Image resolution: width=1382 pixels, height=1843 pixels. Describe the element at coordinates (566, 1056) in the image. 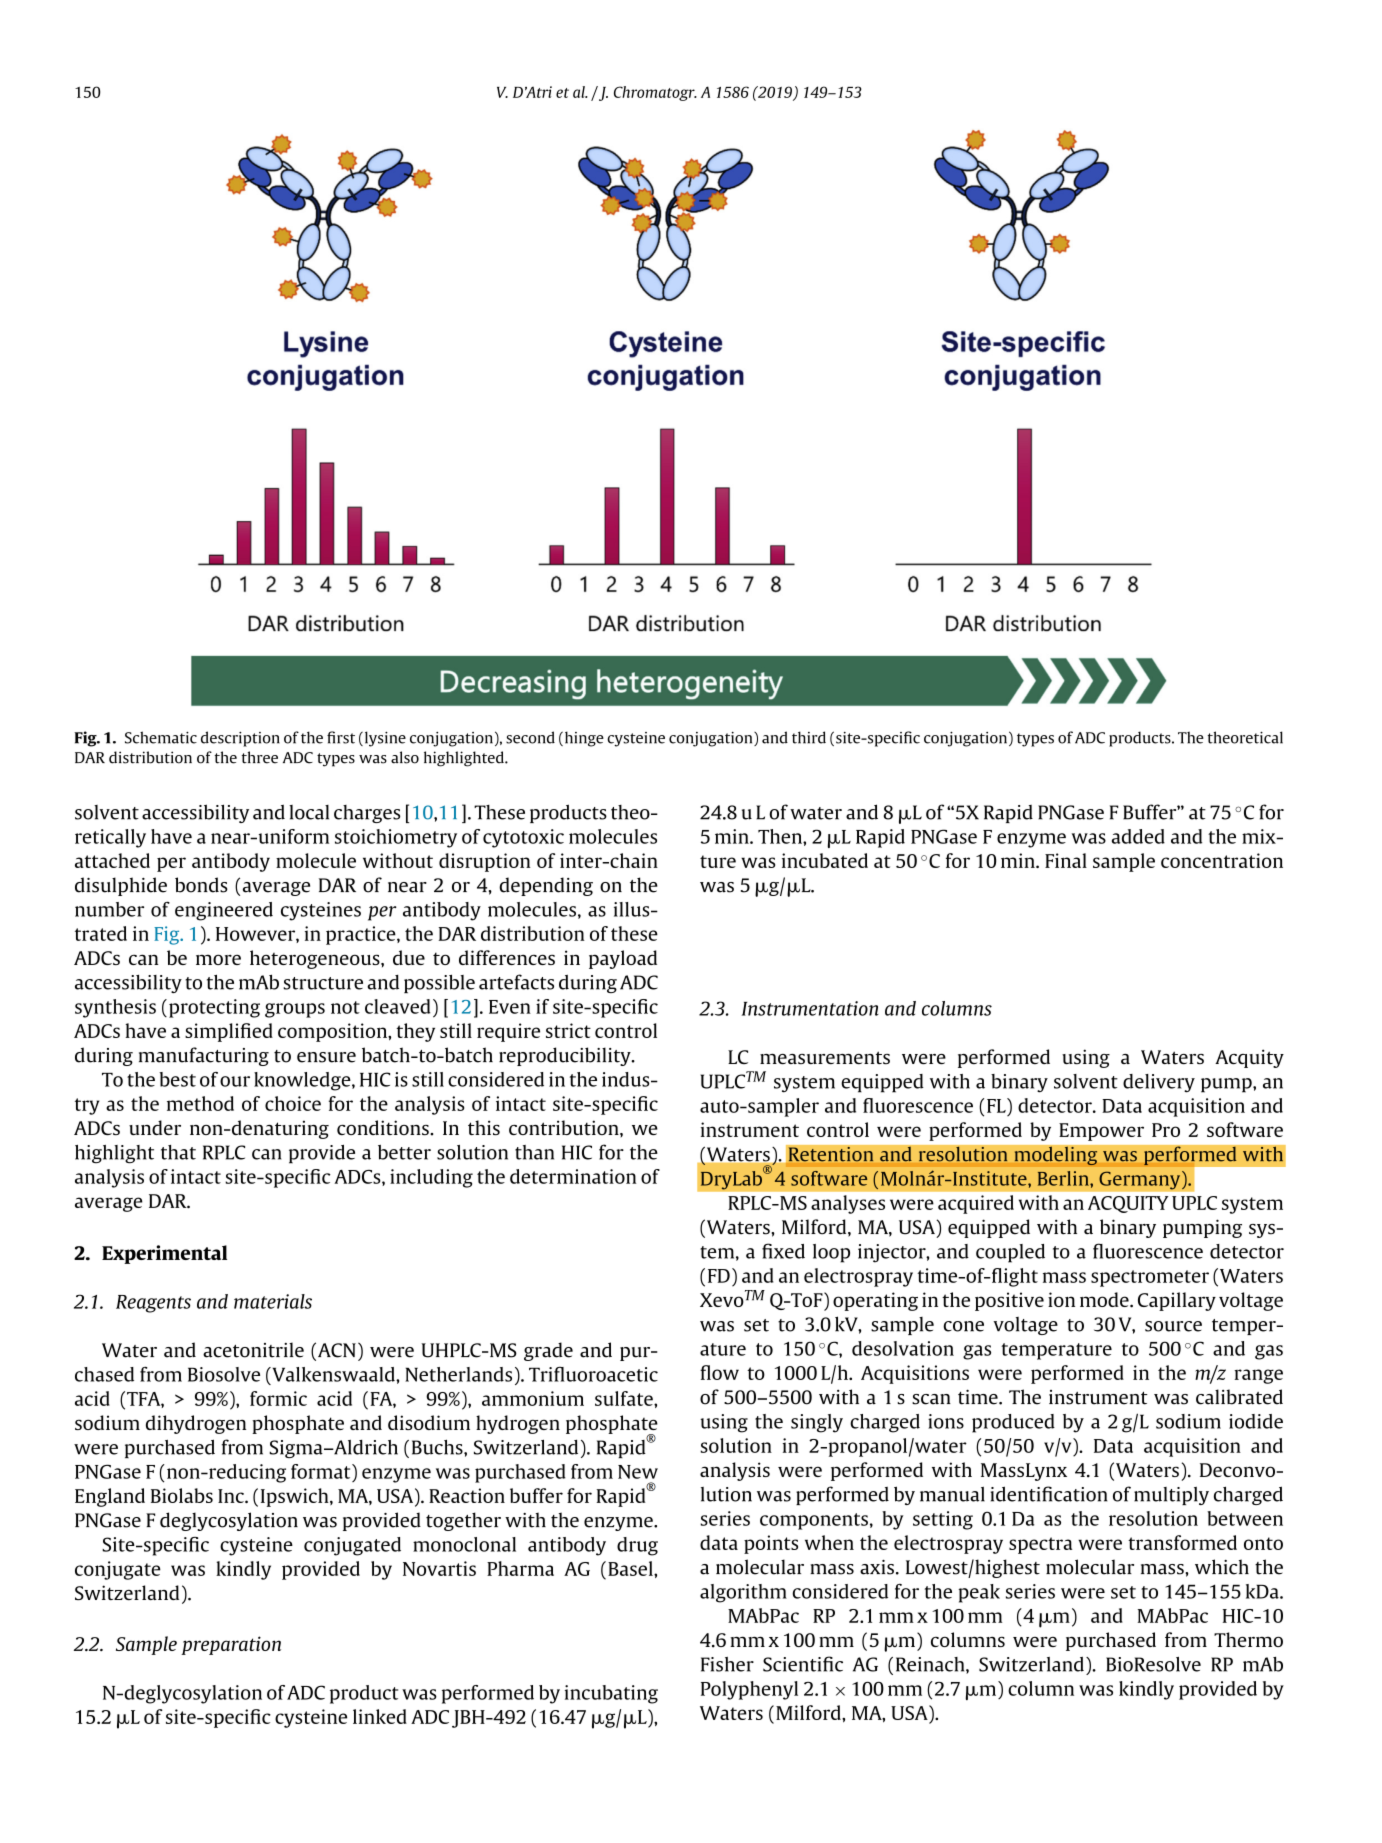

I see `reproducibility` at that location.
